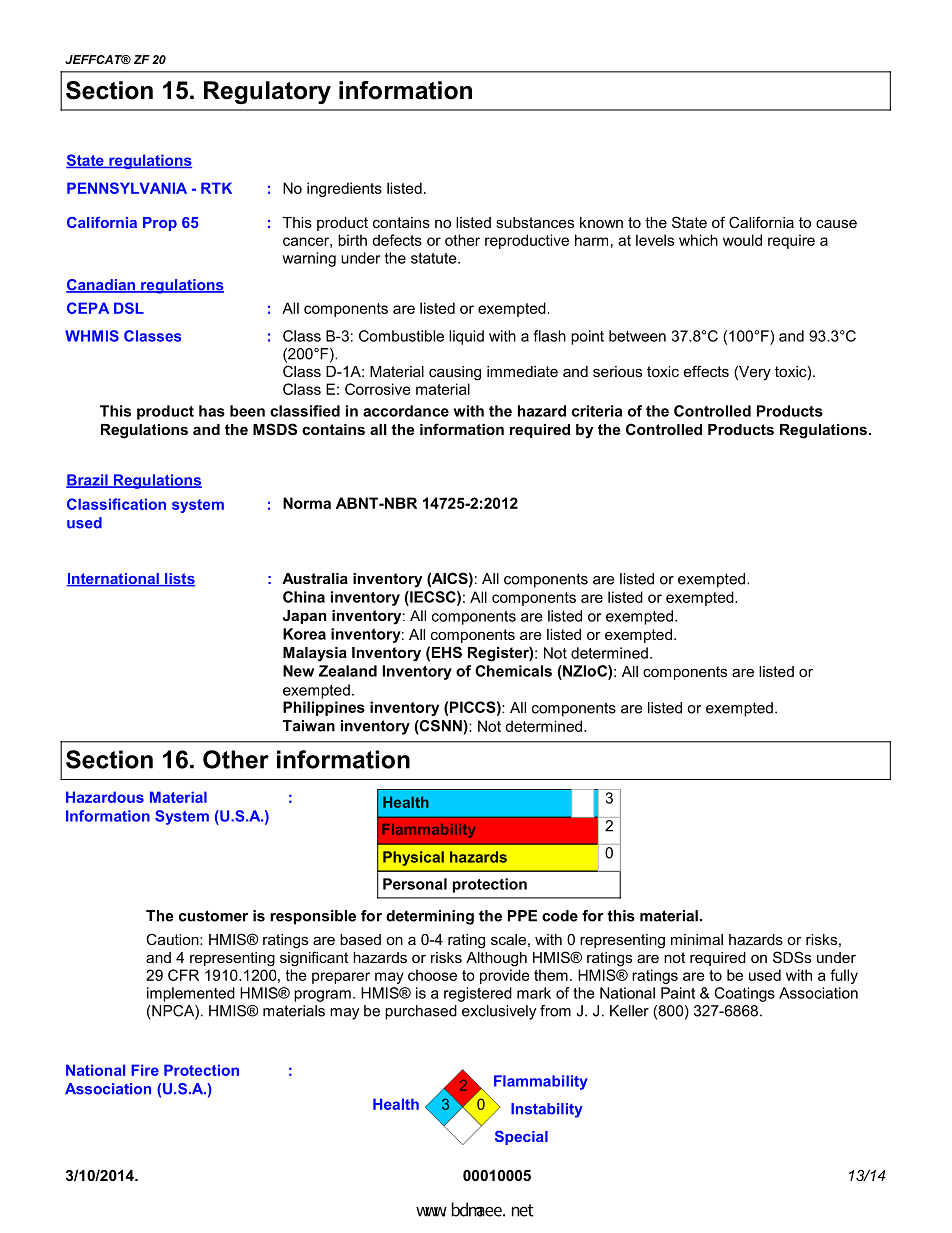 The height and width of the screenshot is (1233, 952). I want to click on criteria, so click(597, 411).
